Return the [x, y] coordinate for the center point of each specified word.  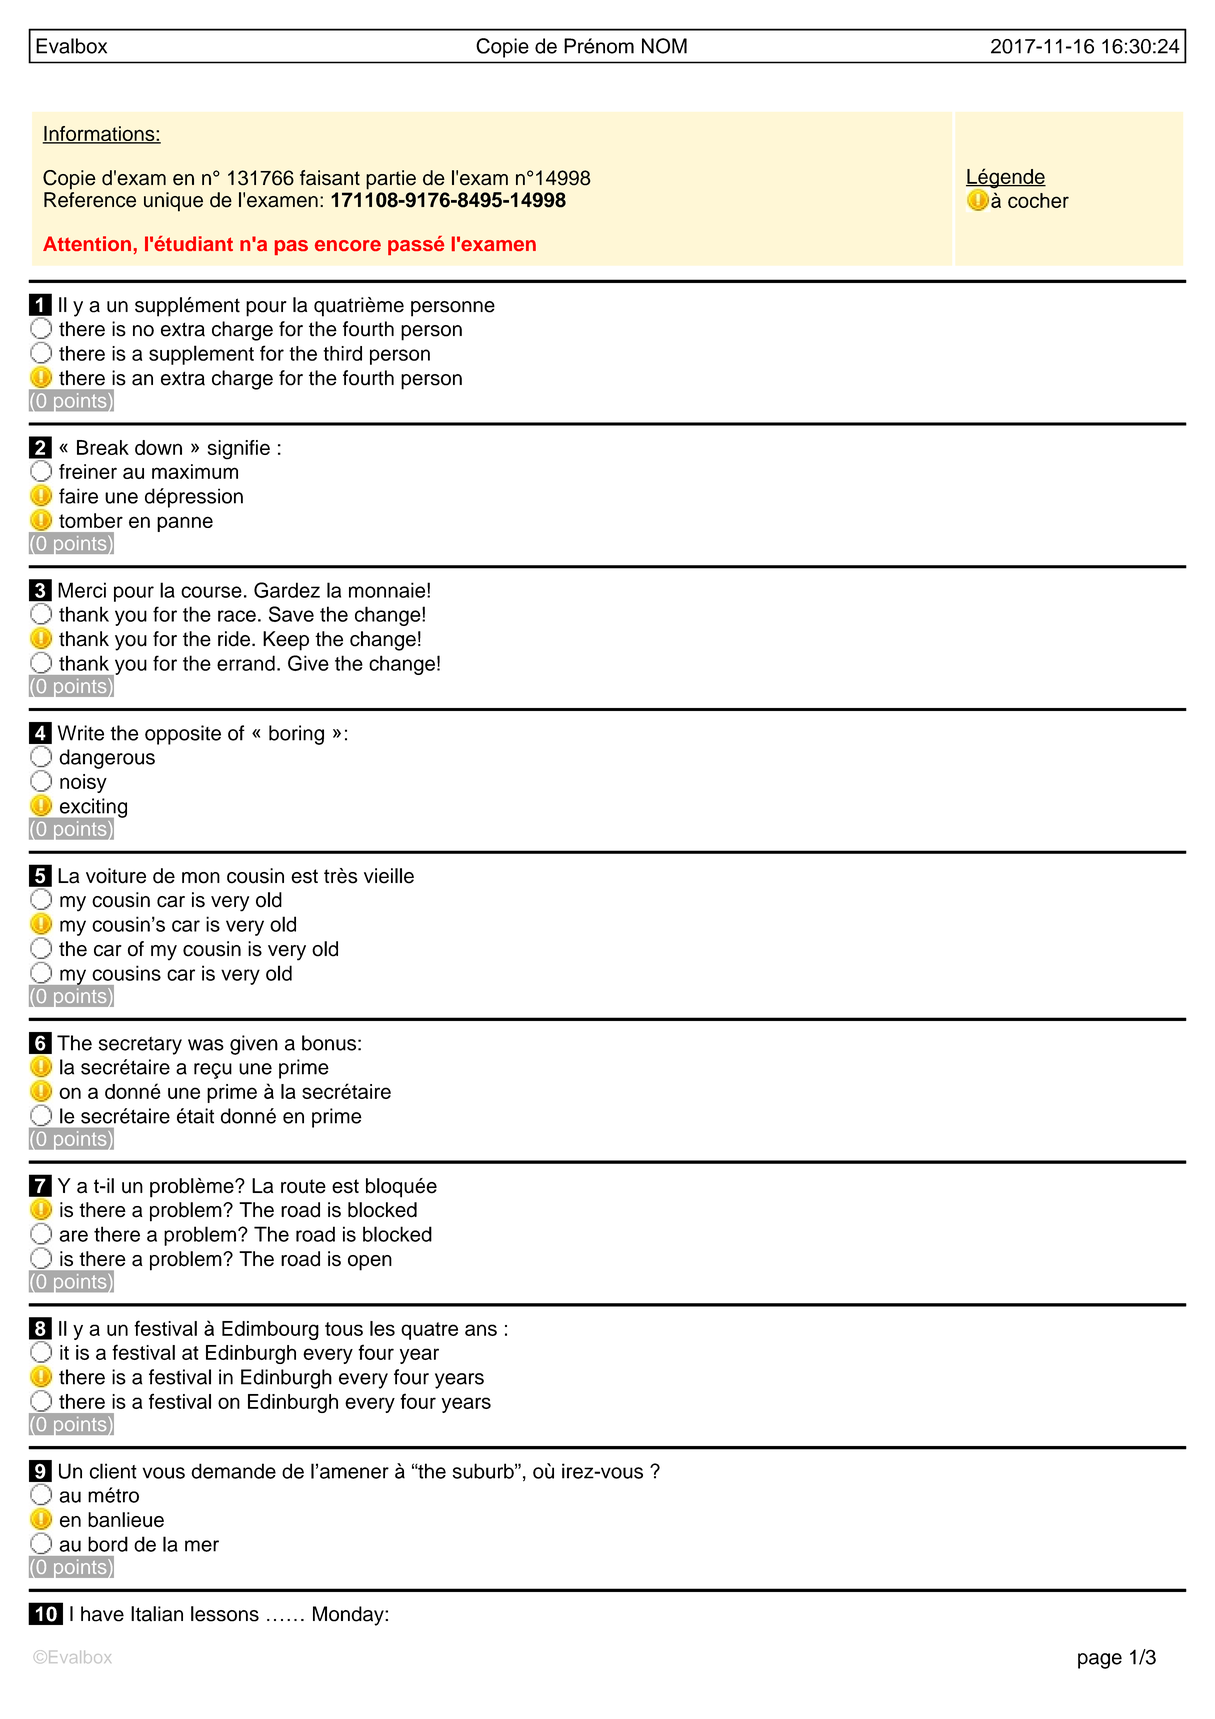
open [370, 1263]
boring [296, 735]
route [303, 1186]
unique [173, 202]
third [342, 353]
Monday [349, 1616]
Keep [286, 641]
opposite [183, 735]
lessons [225, 1614]
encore [348, 245]
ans [481, 1330]
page [1100, 1661]
